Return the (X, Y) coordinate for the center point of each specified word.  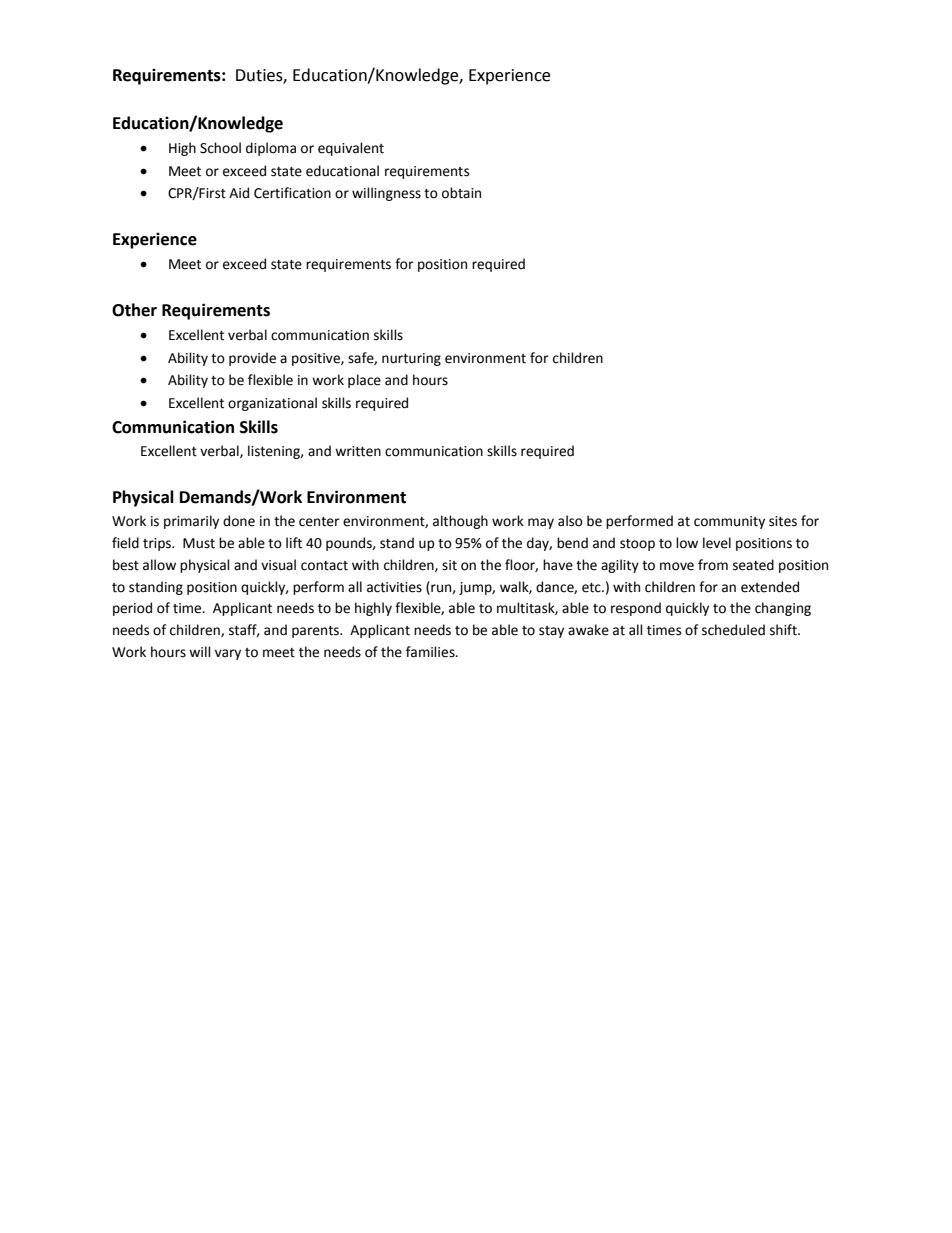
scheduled (733, 630)
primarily (191, 522)
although (460, 522)
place (364, 381)
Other (134, 310)
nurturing (411, 359)
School (220, 148)
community (729, 522)
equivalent (351, 149)
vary (228, 654)
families (431, 652)
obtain (461, 193)
